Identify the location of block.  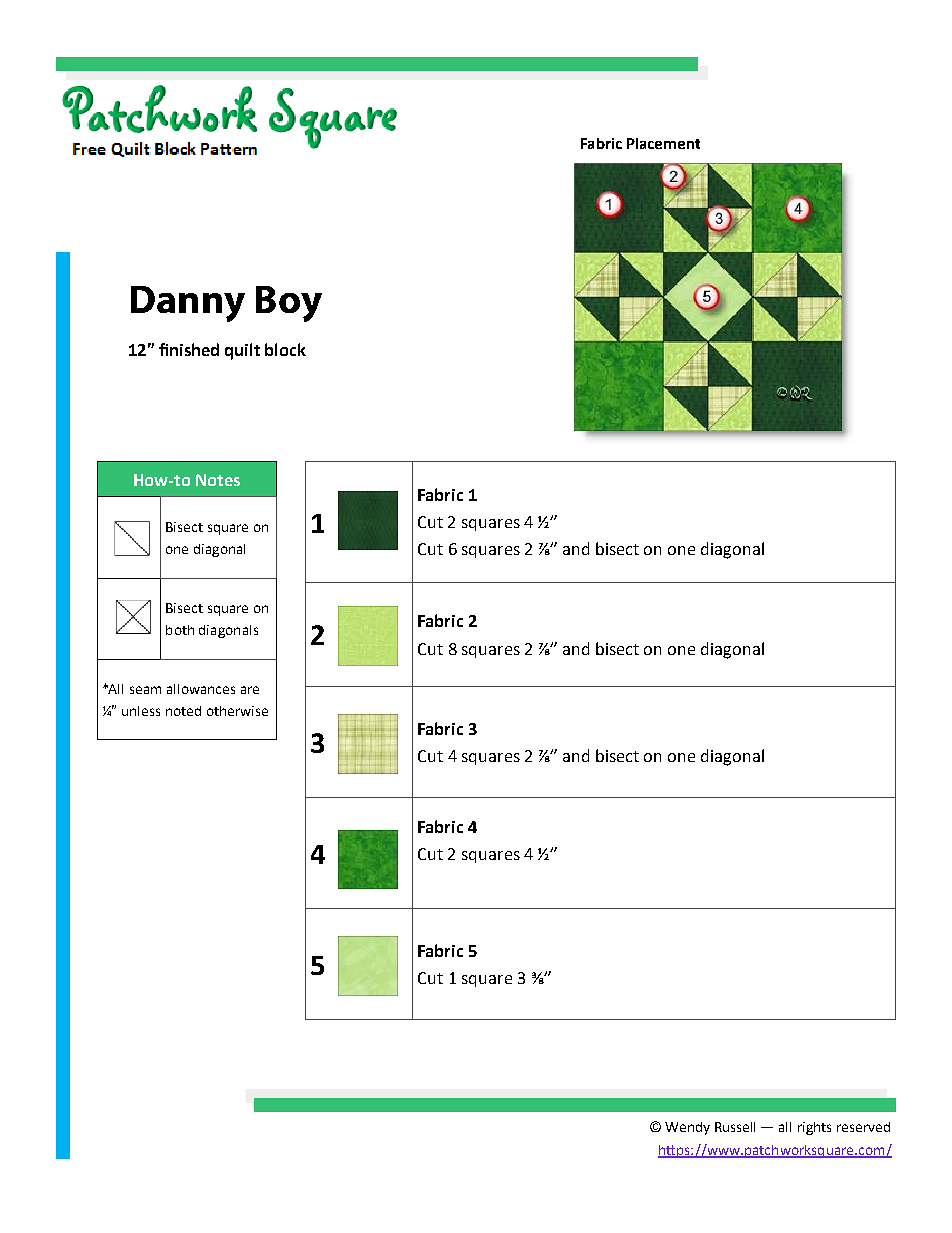
(285, 349).
